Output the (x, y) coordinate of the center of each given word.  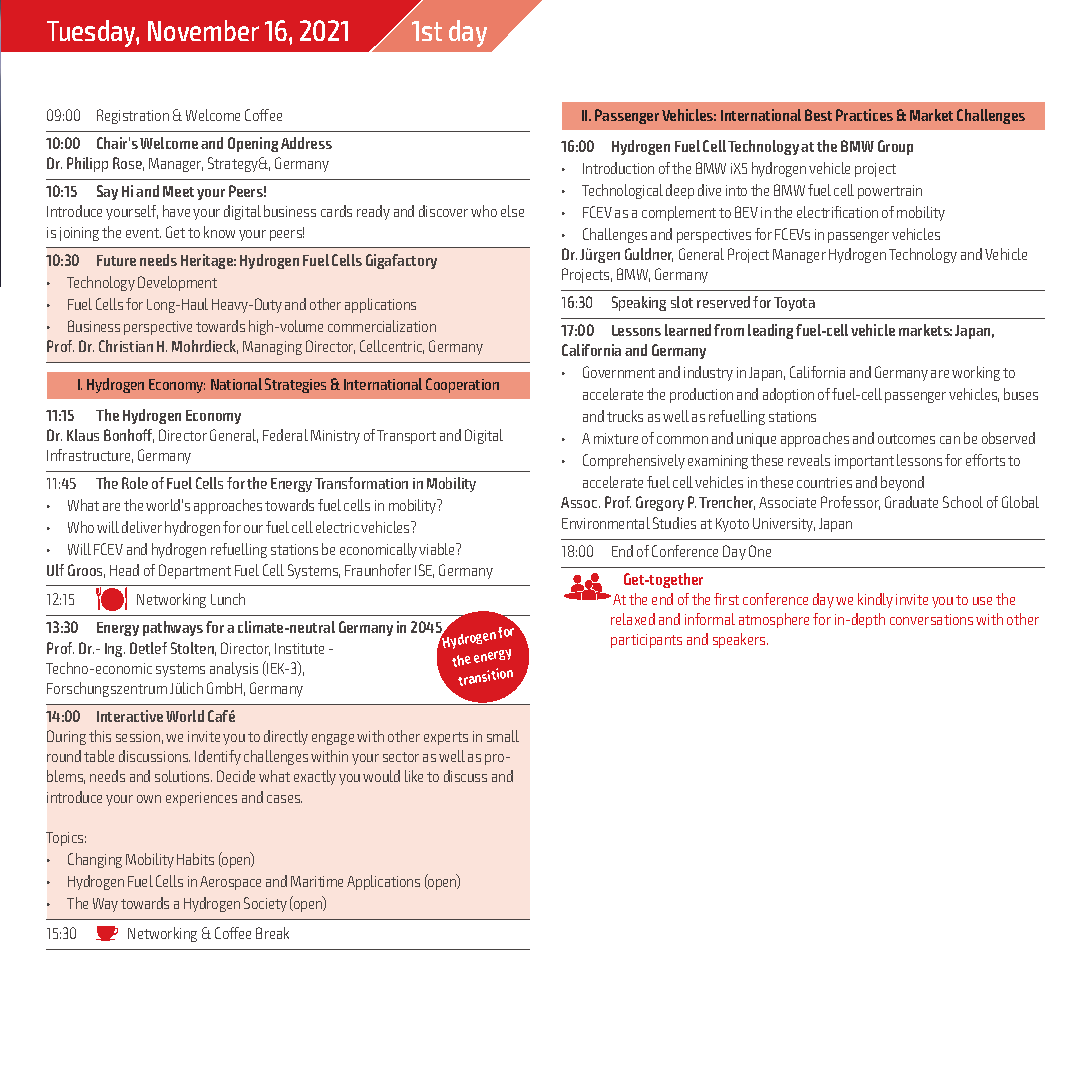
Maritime (317, 881)
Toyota (794, 304)
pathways (173, 628)
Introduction (618, 168)
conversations (931, 619)
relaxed (633, 619)
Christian (126, 346)
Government (619, 372)
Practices (864, 115)
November (203, 30)
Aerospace (230, 883)
